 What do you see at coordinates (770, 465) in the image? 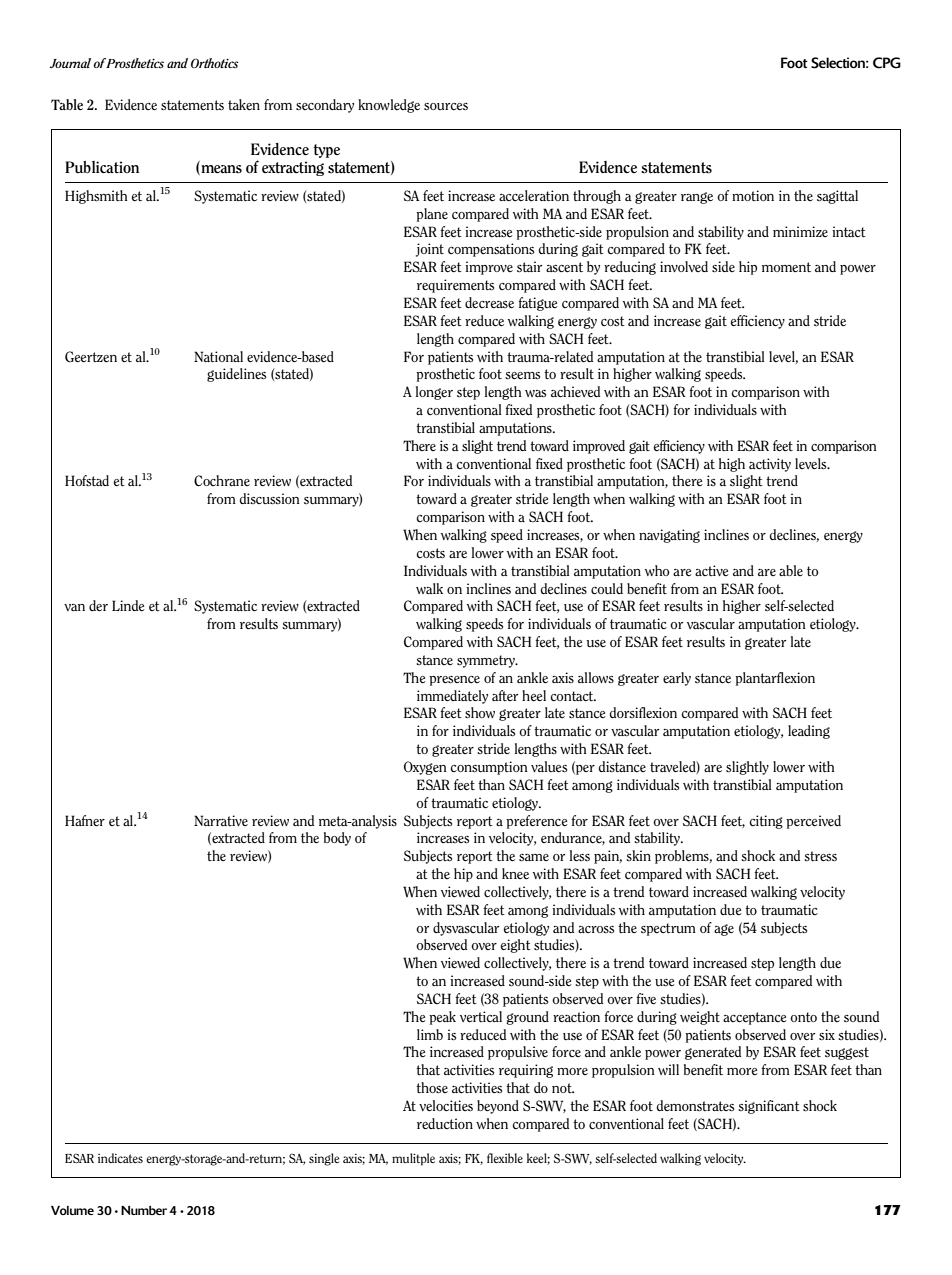
I see `activity` at bounding box center [770, 465].
